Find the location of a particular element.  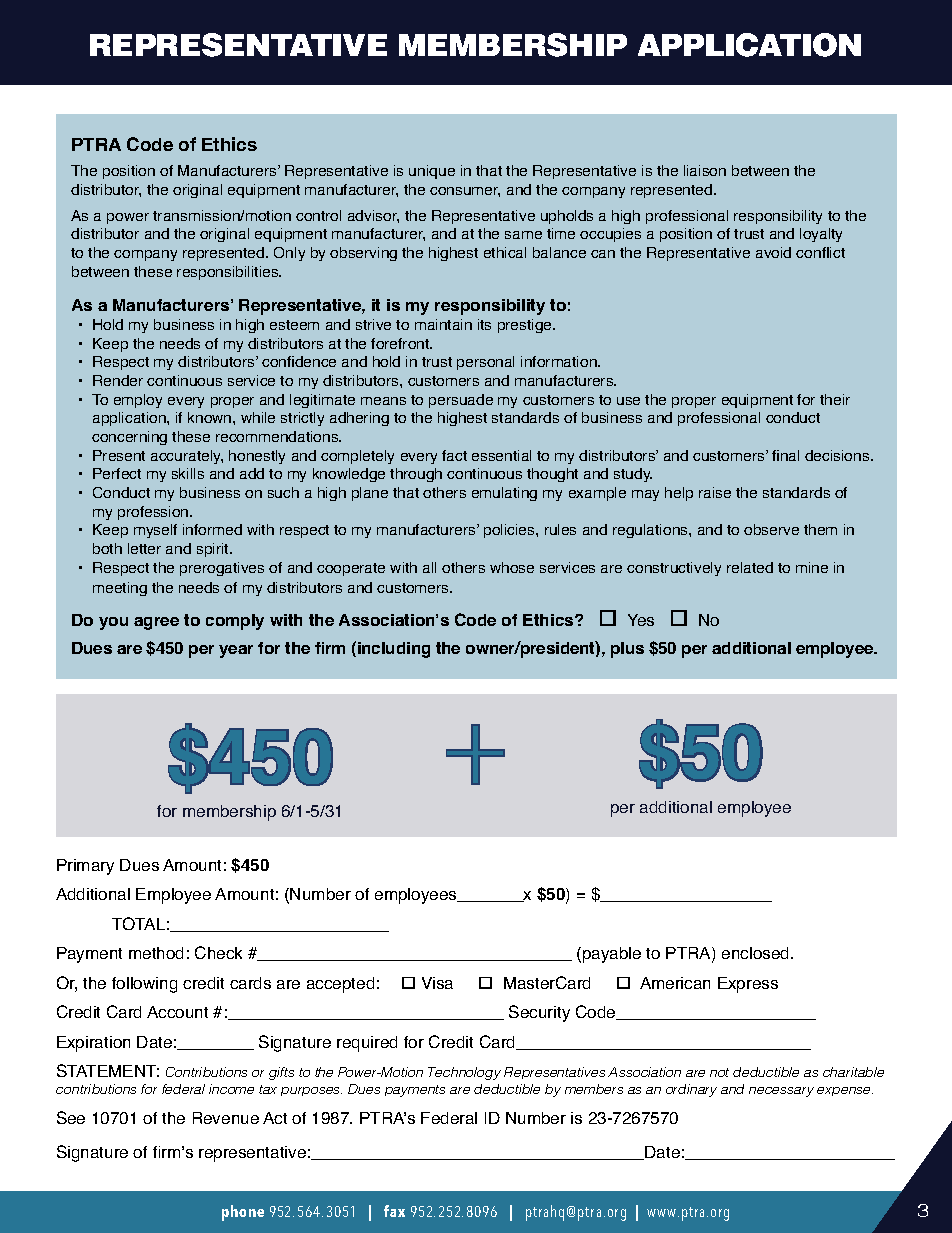

including is located at coordinates (394, 650).
